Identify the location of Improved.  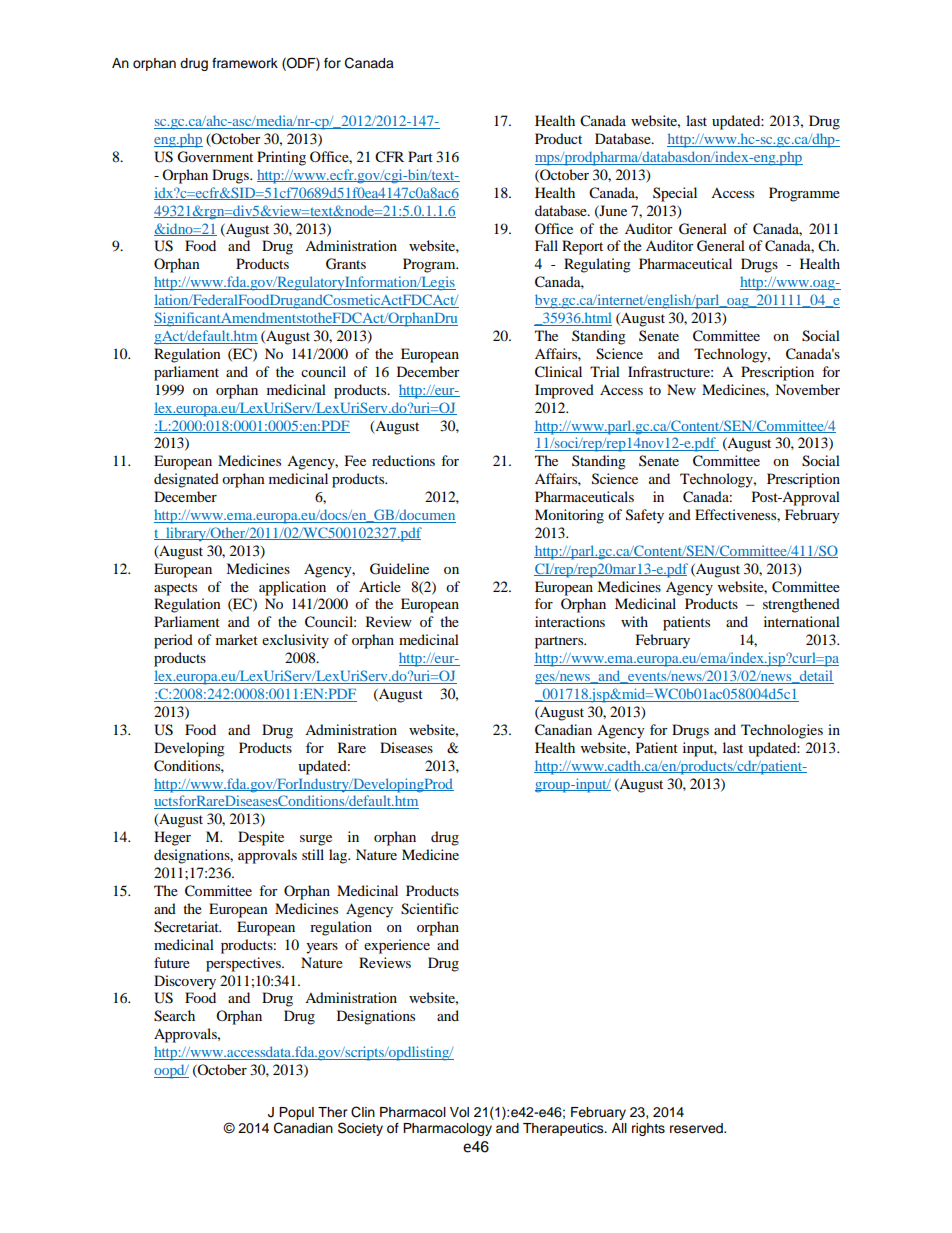
(564, 391).
